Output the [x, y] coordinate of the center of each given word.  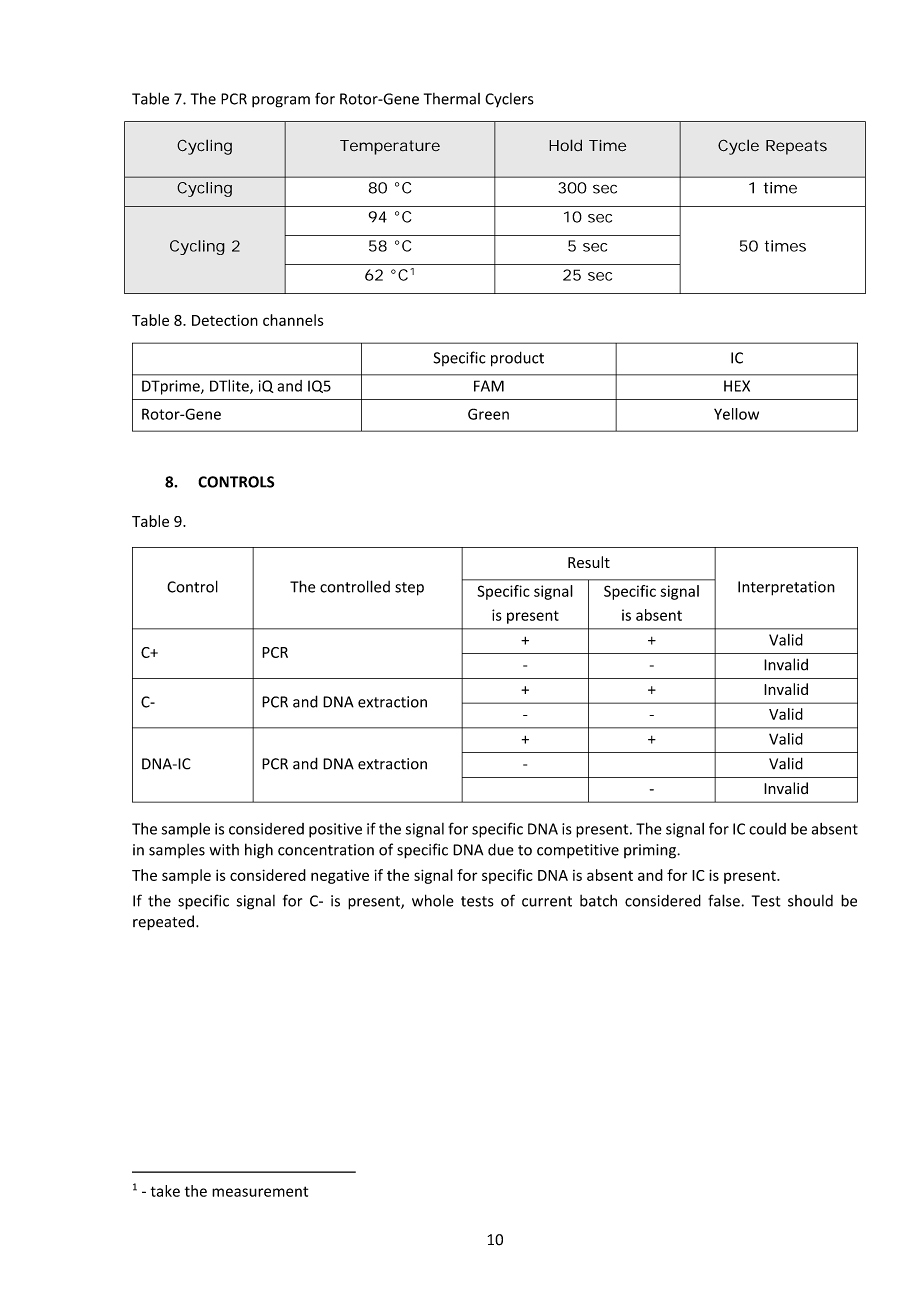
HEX [737, 386]
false [724, 900]
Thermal [452, 99]
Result [589, 562]
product [517, 359]
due [501, 849]
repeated [163, 922]
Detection [225, 320]
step [409, 589]
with [224, 850]
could [767, 829]
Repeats [796, 147]
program [281, 102]
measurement [260, 1191]
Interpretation [786, 588]
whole [433, 900]
